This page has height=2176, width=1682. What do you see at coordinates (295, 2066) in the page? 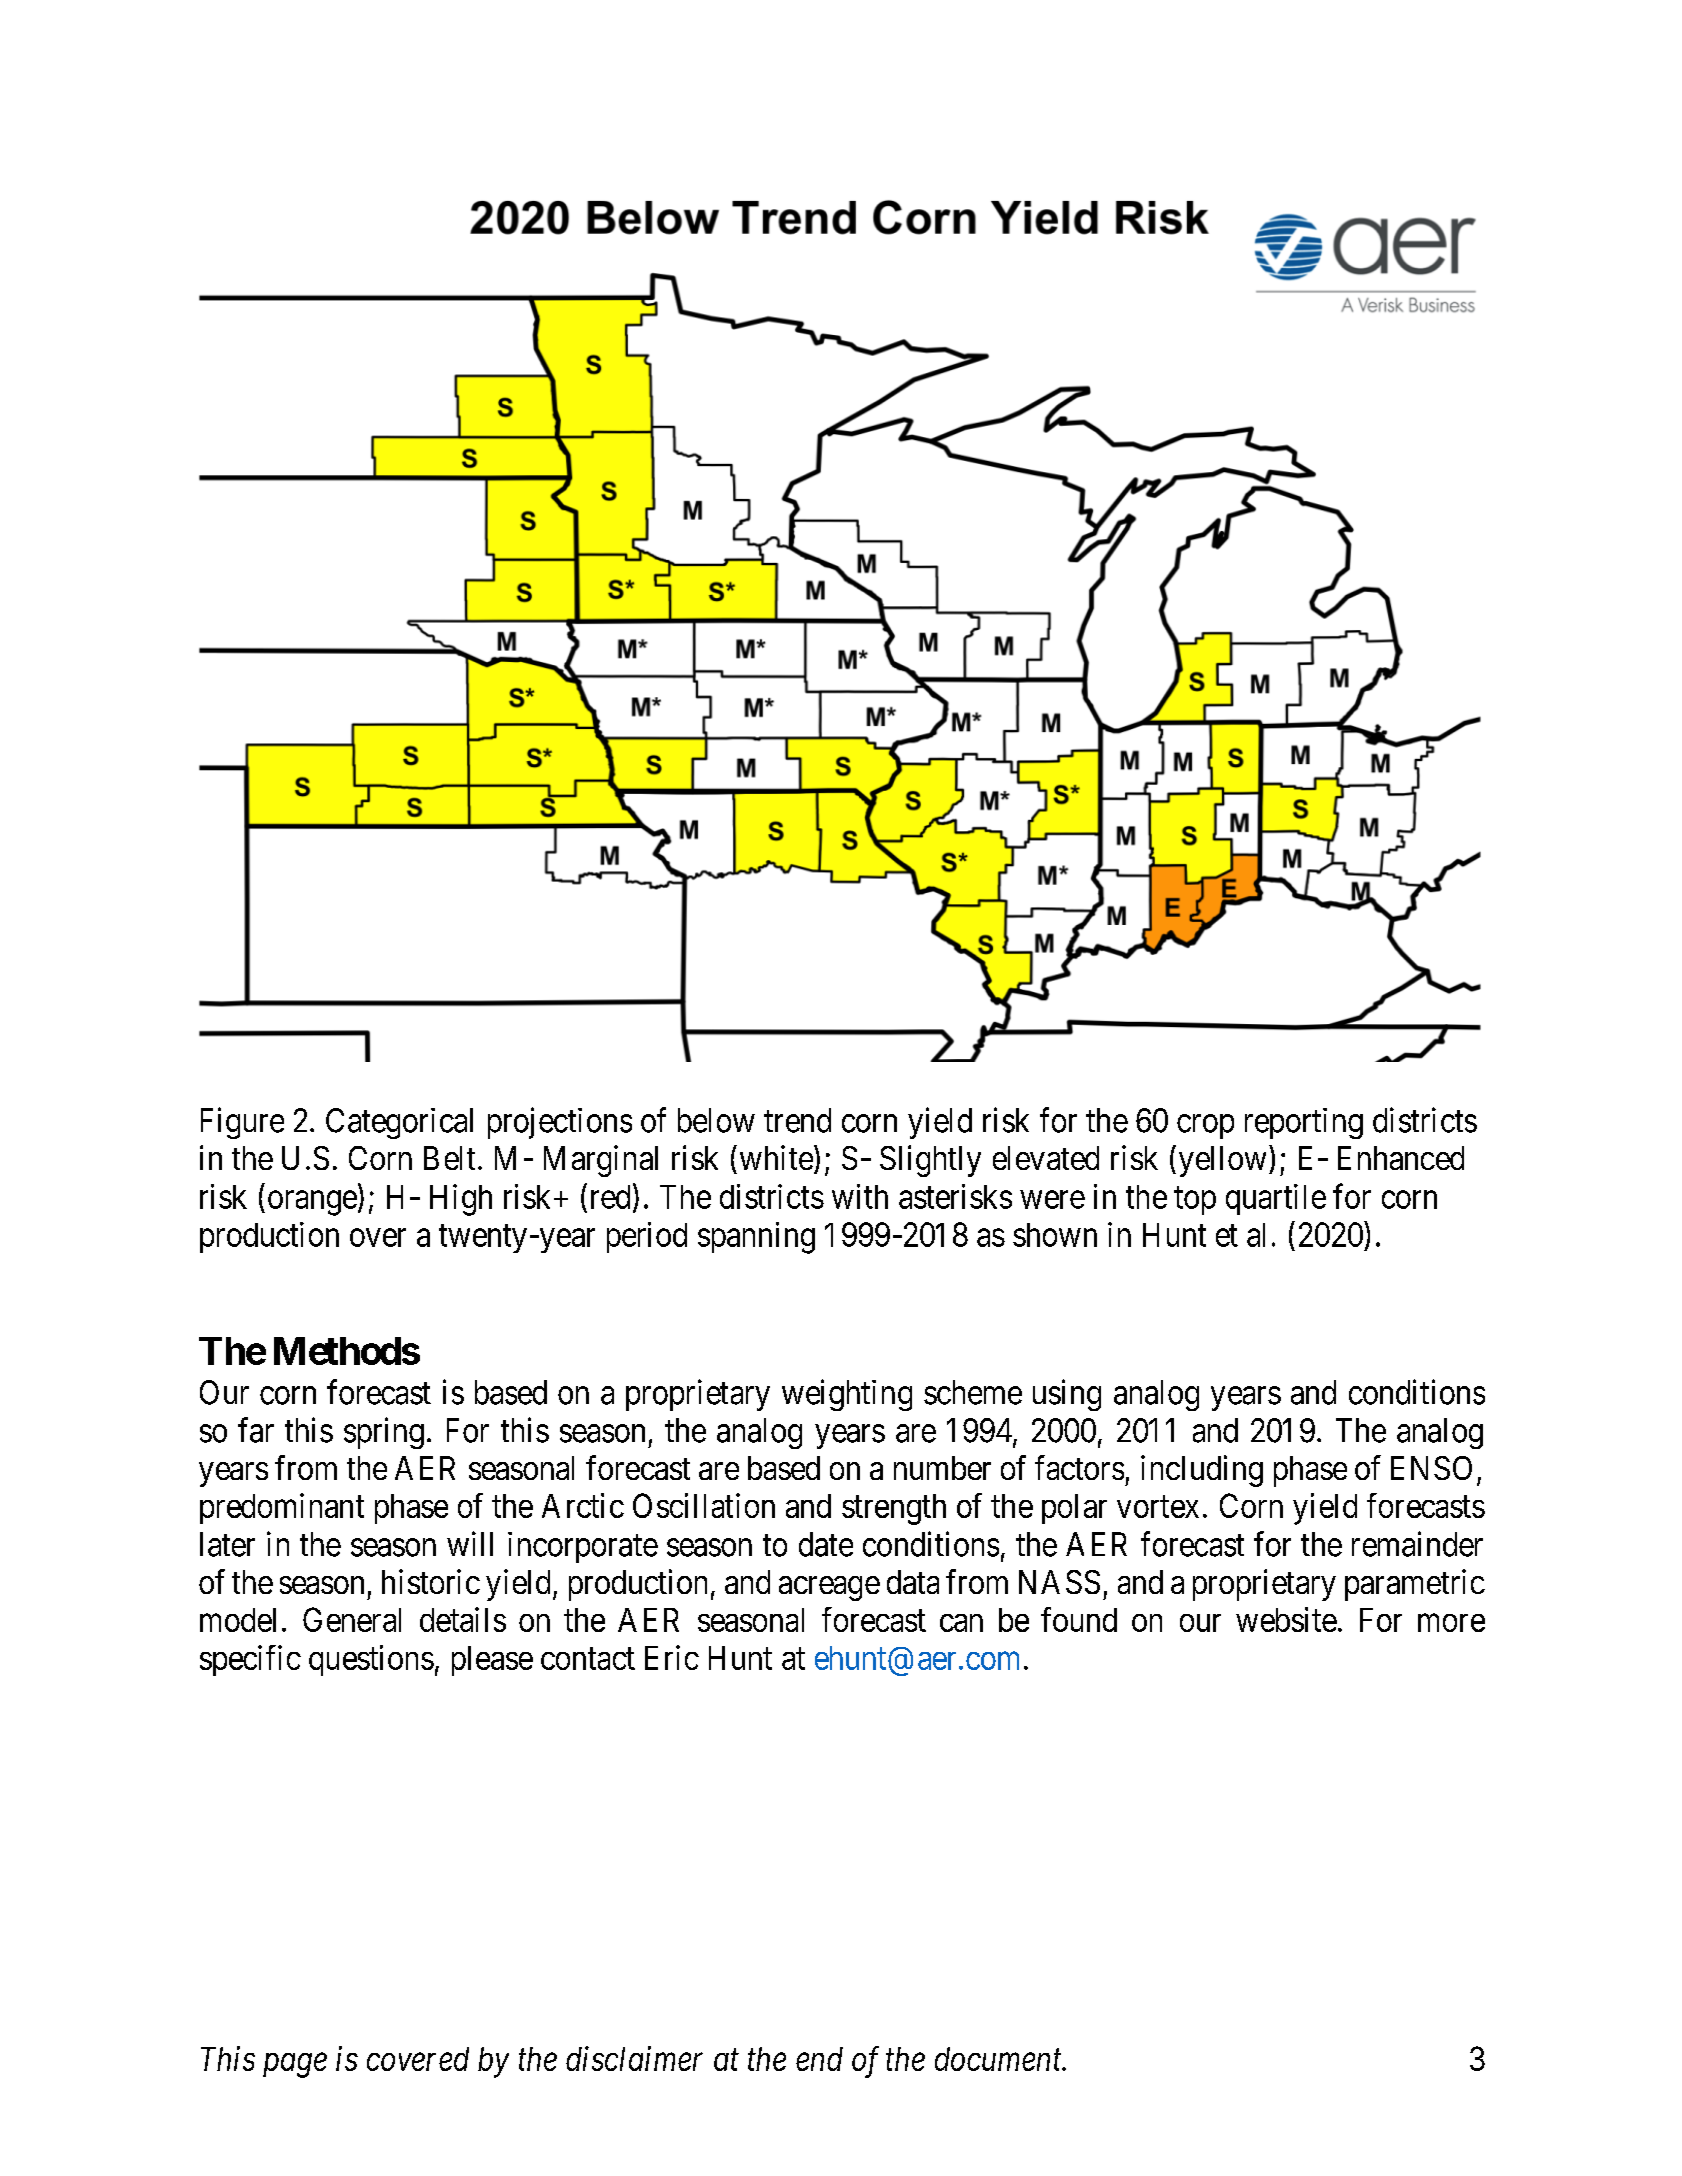
I see `page` at bounding box center [295, 2066].
